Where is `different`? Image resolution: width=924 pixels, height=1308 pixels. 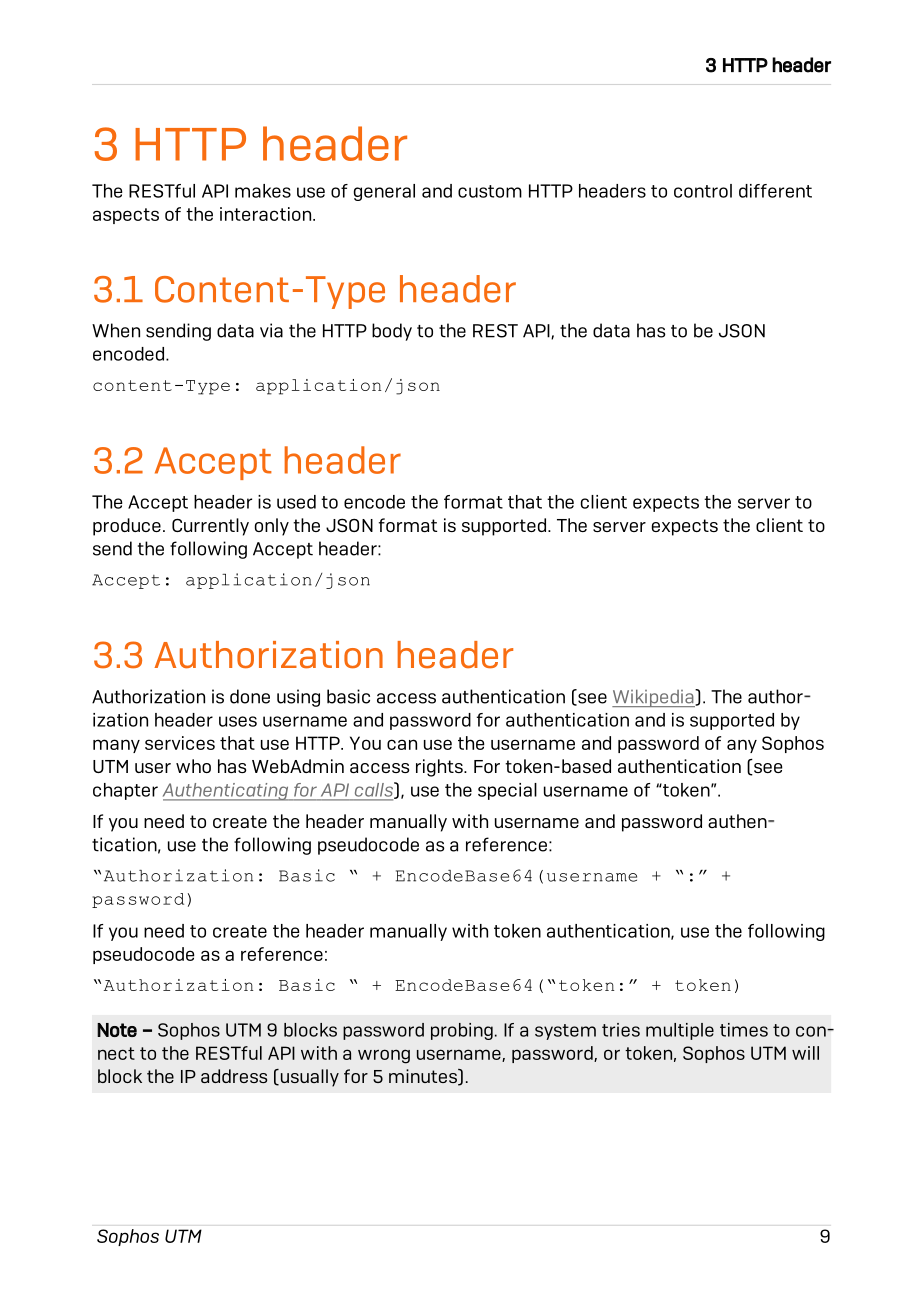
different is located at coordinates (775, 191).
